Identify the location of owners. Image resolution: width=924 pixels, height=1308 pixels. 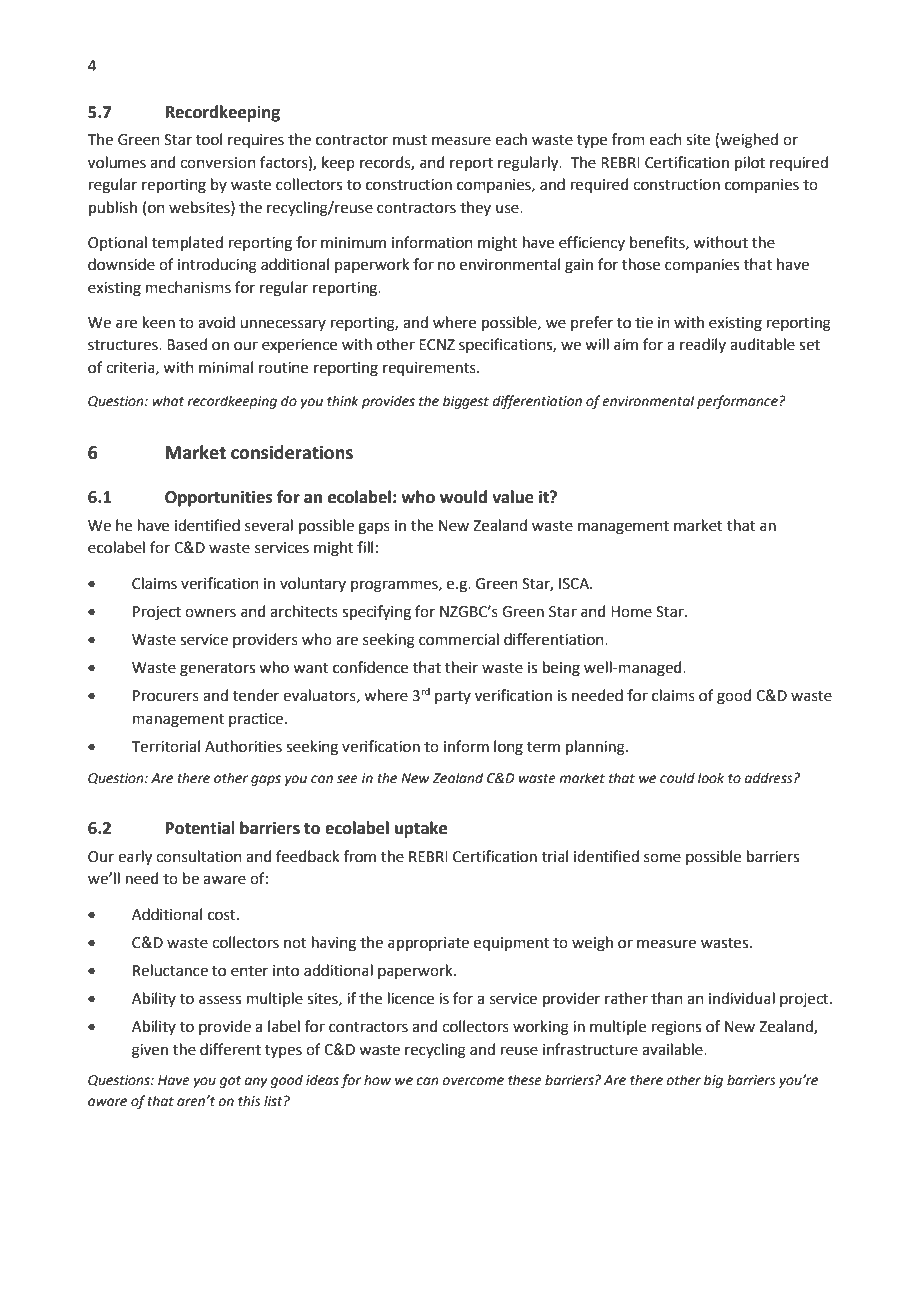
(210, 613).
